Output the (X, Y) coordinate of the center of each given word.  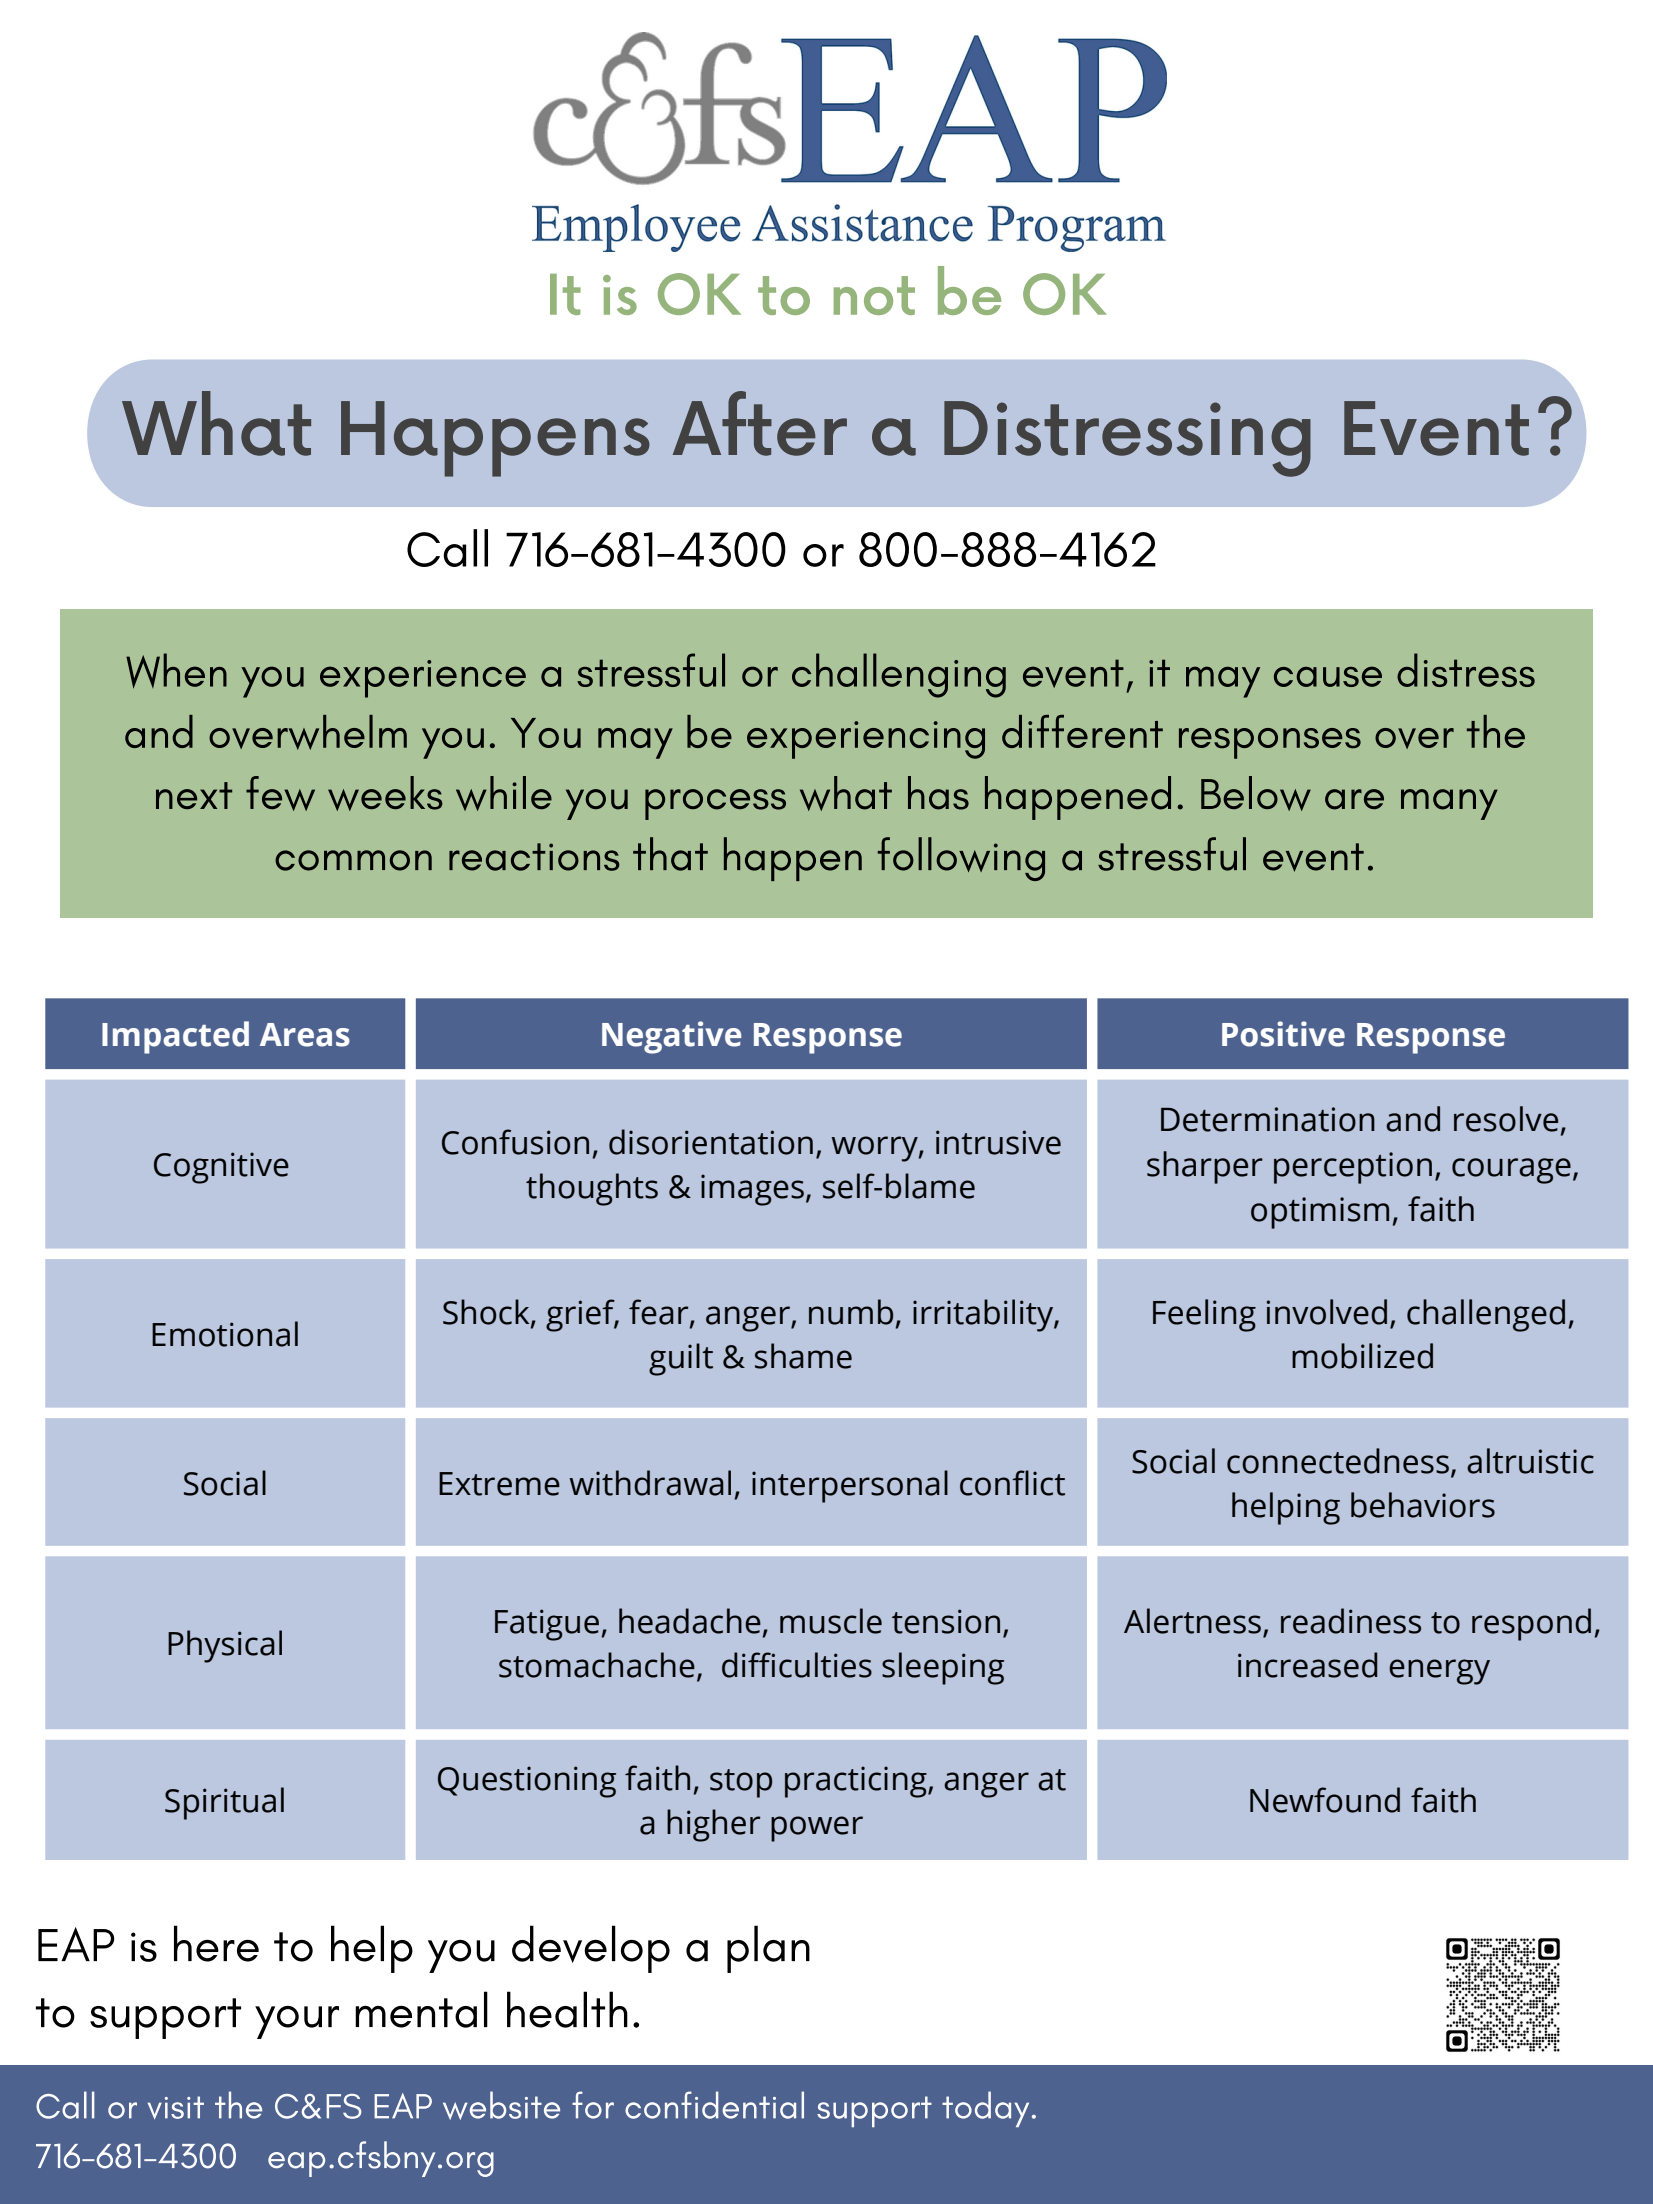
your (297, 2022)
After (760, 423)
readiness (1351, 1621)
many (1449, 804)
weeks (385, 793)
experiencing (866, 740)
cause (1328, 676)
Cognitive (221, 1168)
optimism (1320, 1213)
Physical (225, 1646)
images (752, 1190)
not (874, 295)
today (985, 2109)
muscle (831, 1621)
